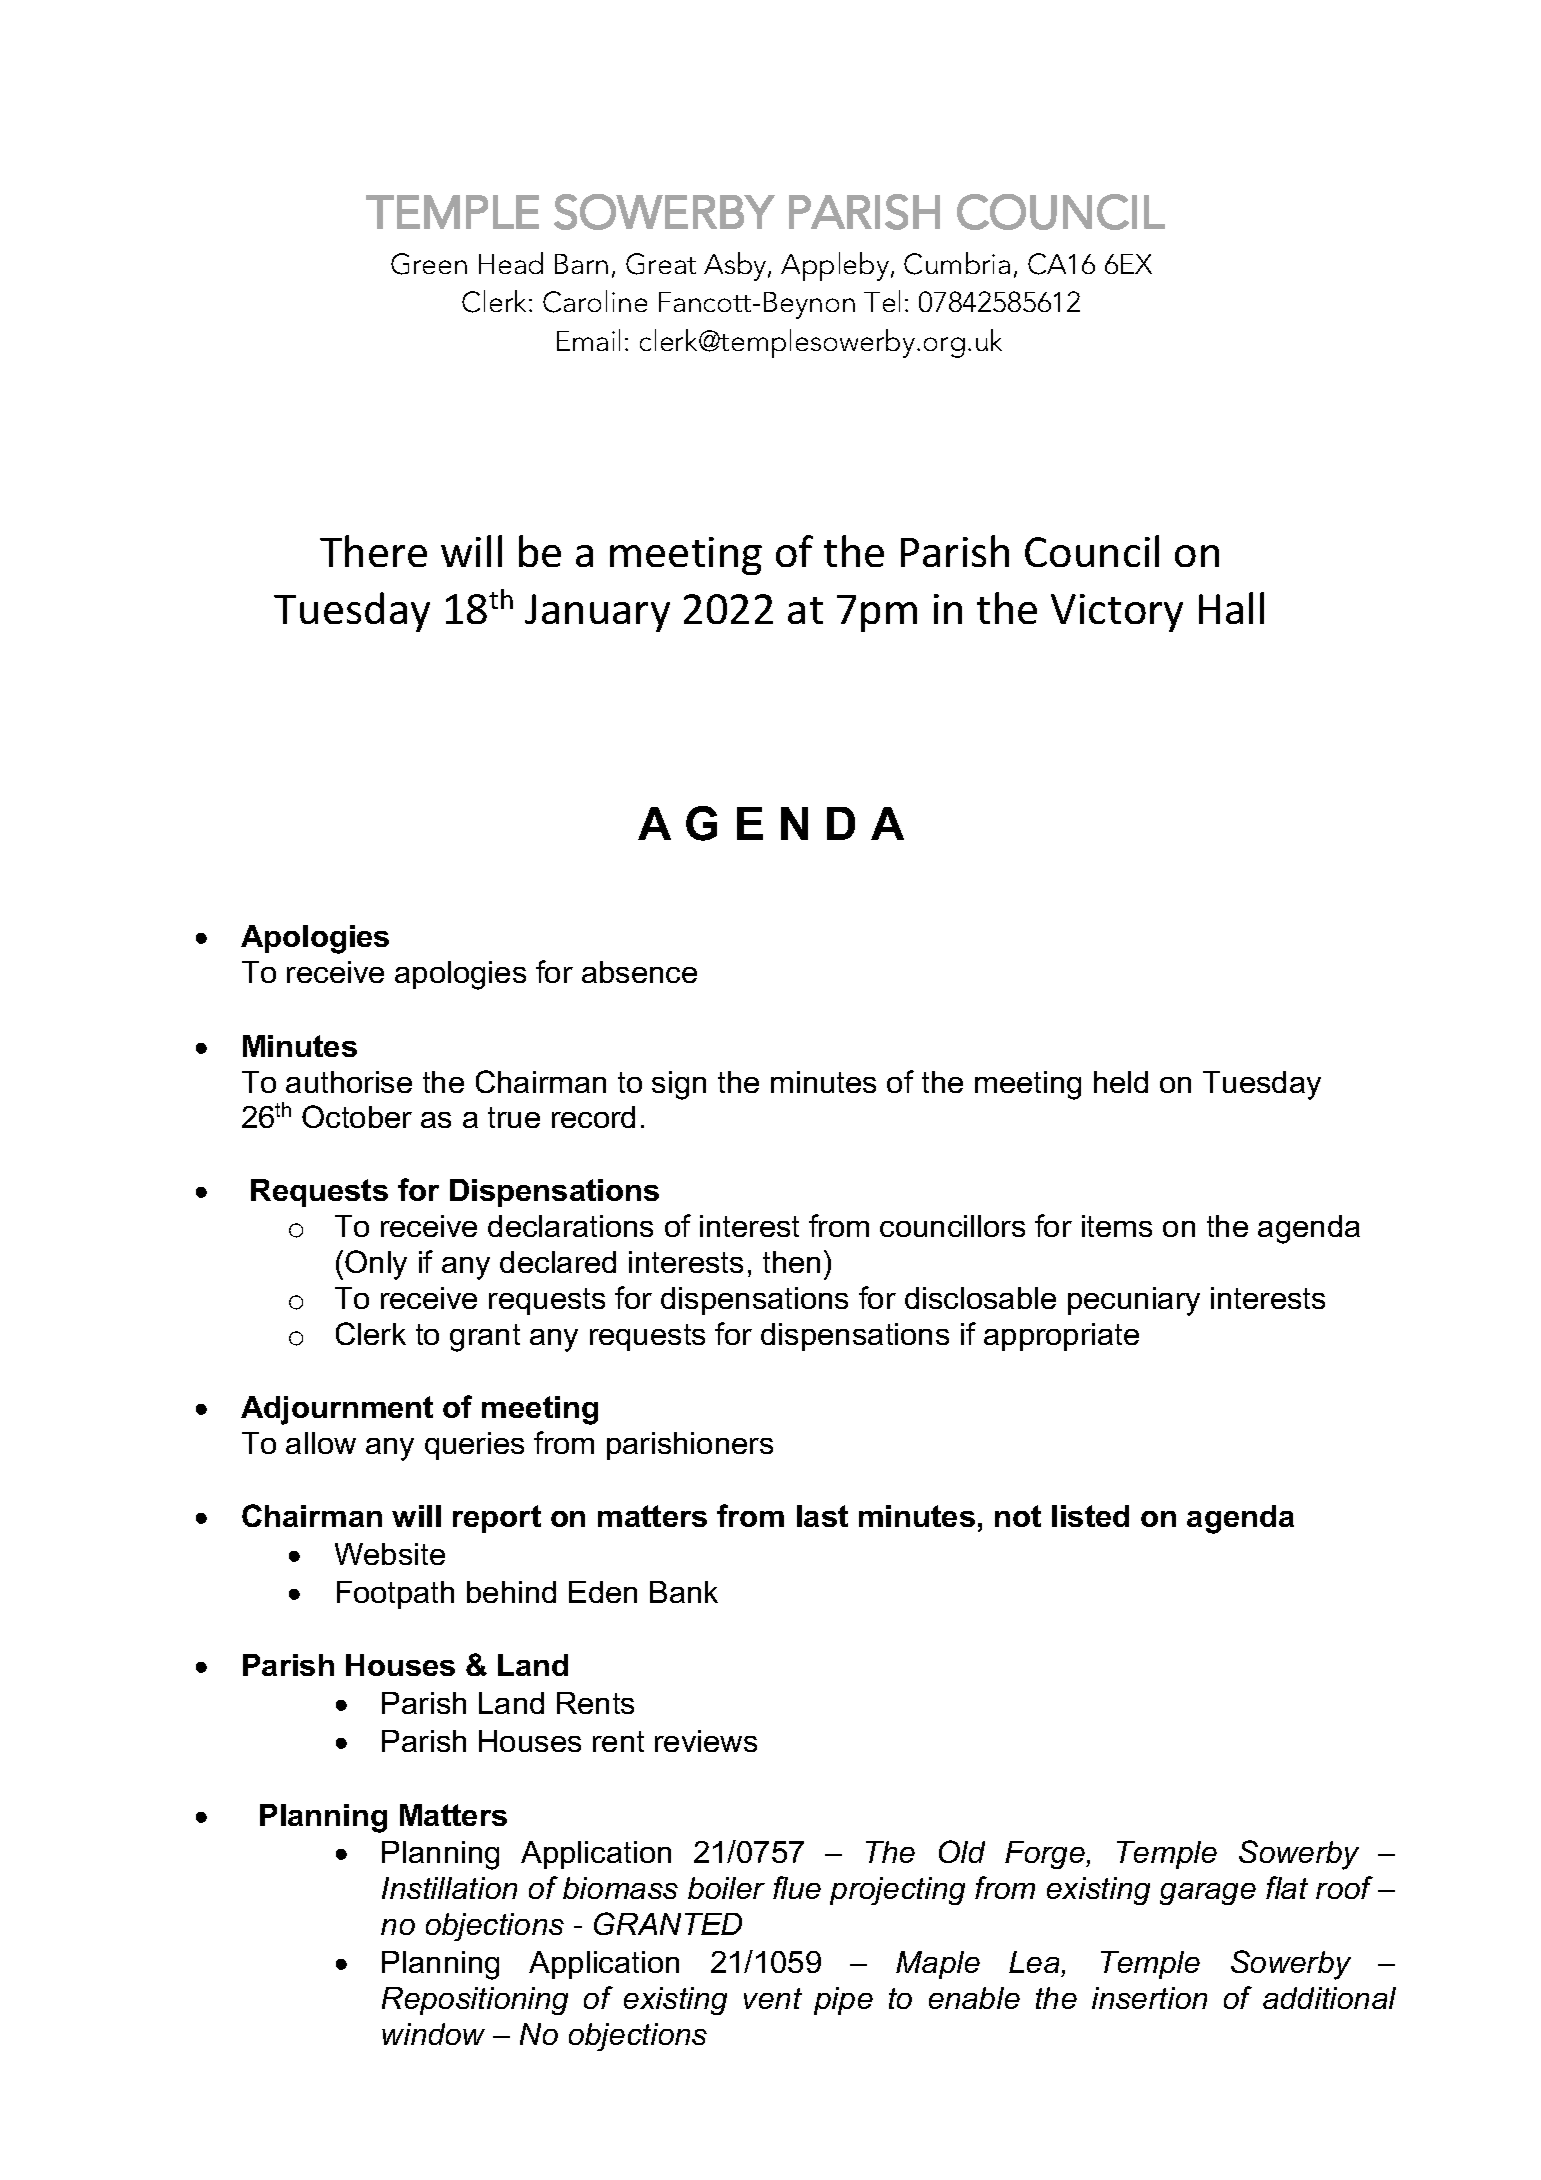 This page has width=1541, height=2180. Describe the element at coordinates (843, 2001) in the page. I see `pipe` at that location.
